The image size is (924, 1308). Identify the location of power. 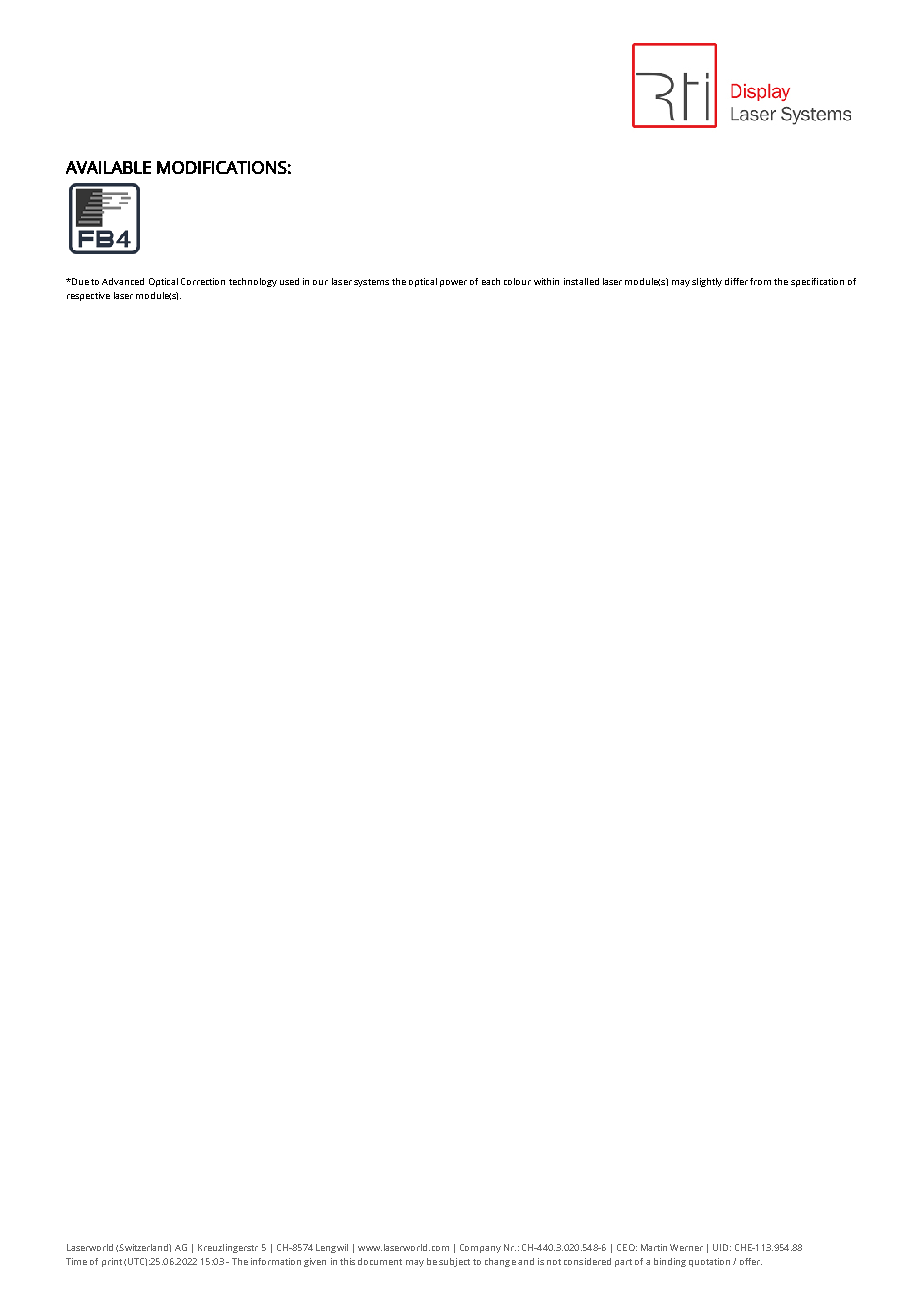
(453, 283).
